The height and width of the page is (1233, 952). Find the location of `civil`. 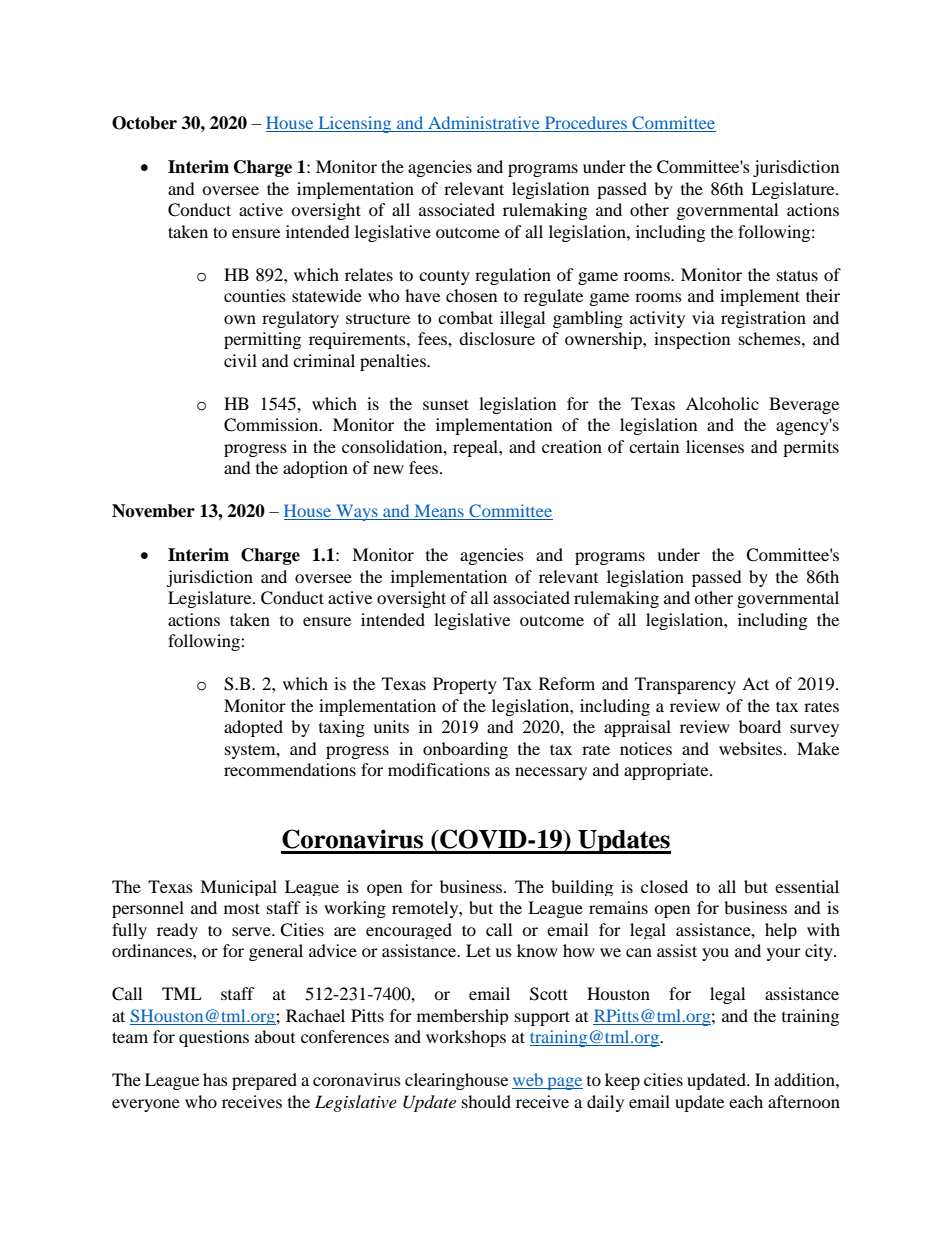

civil is located at coordinates (240, 360).
